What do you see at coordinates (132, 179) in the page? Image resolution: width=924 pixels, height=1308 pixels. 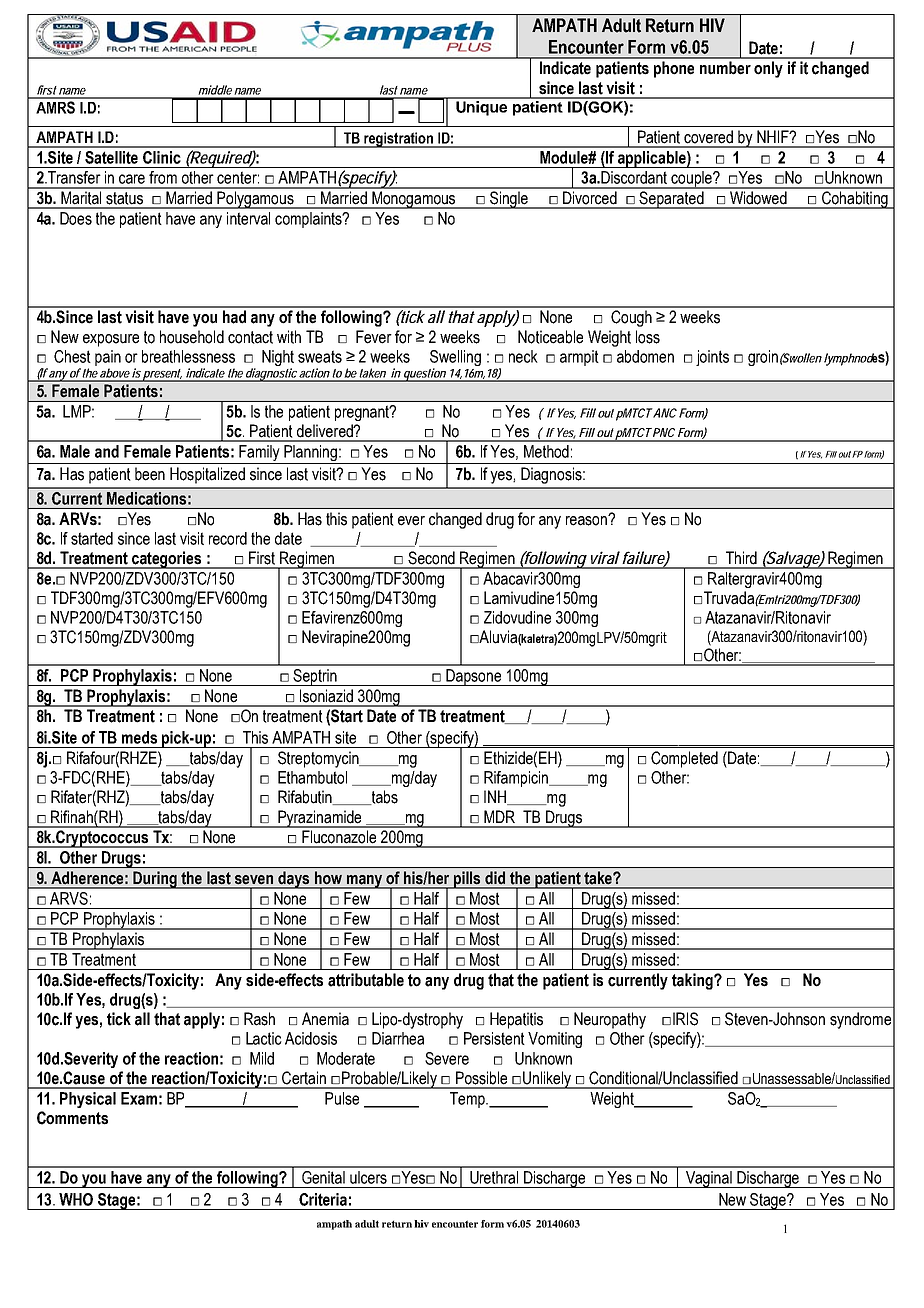 I see `care` at bounding box center [132, 179].
